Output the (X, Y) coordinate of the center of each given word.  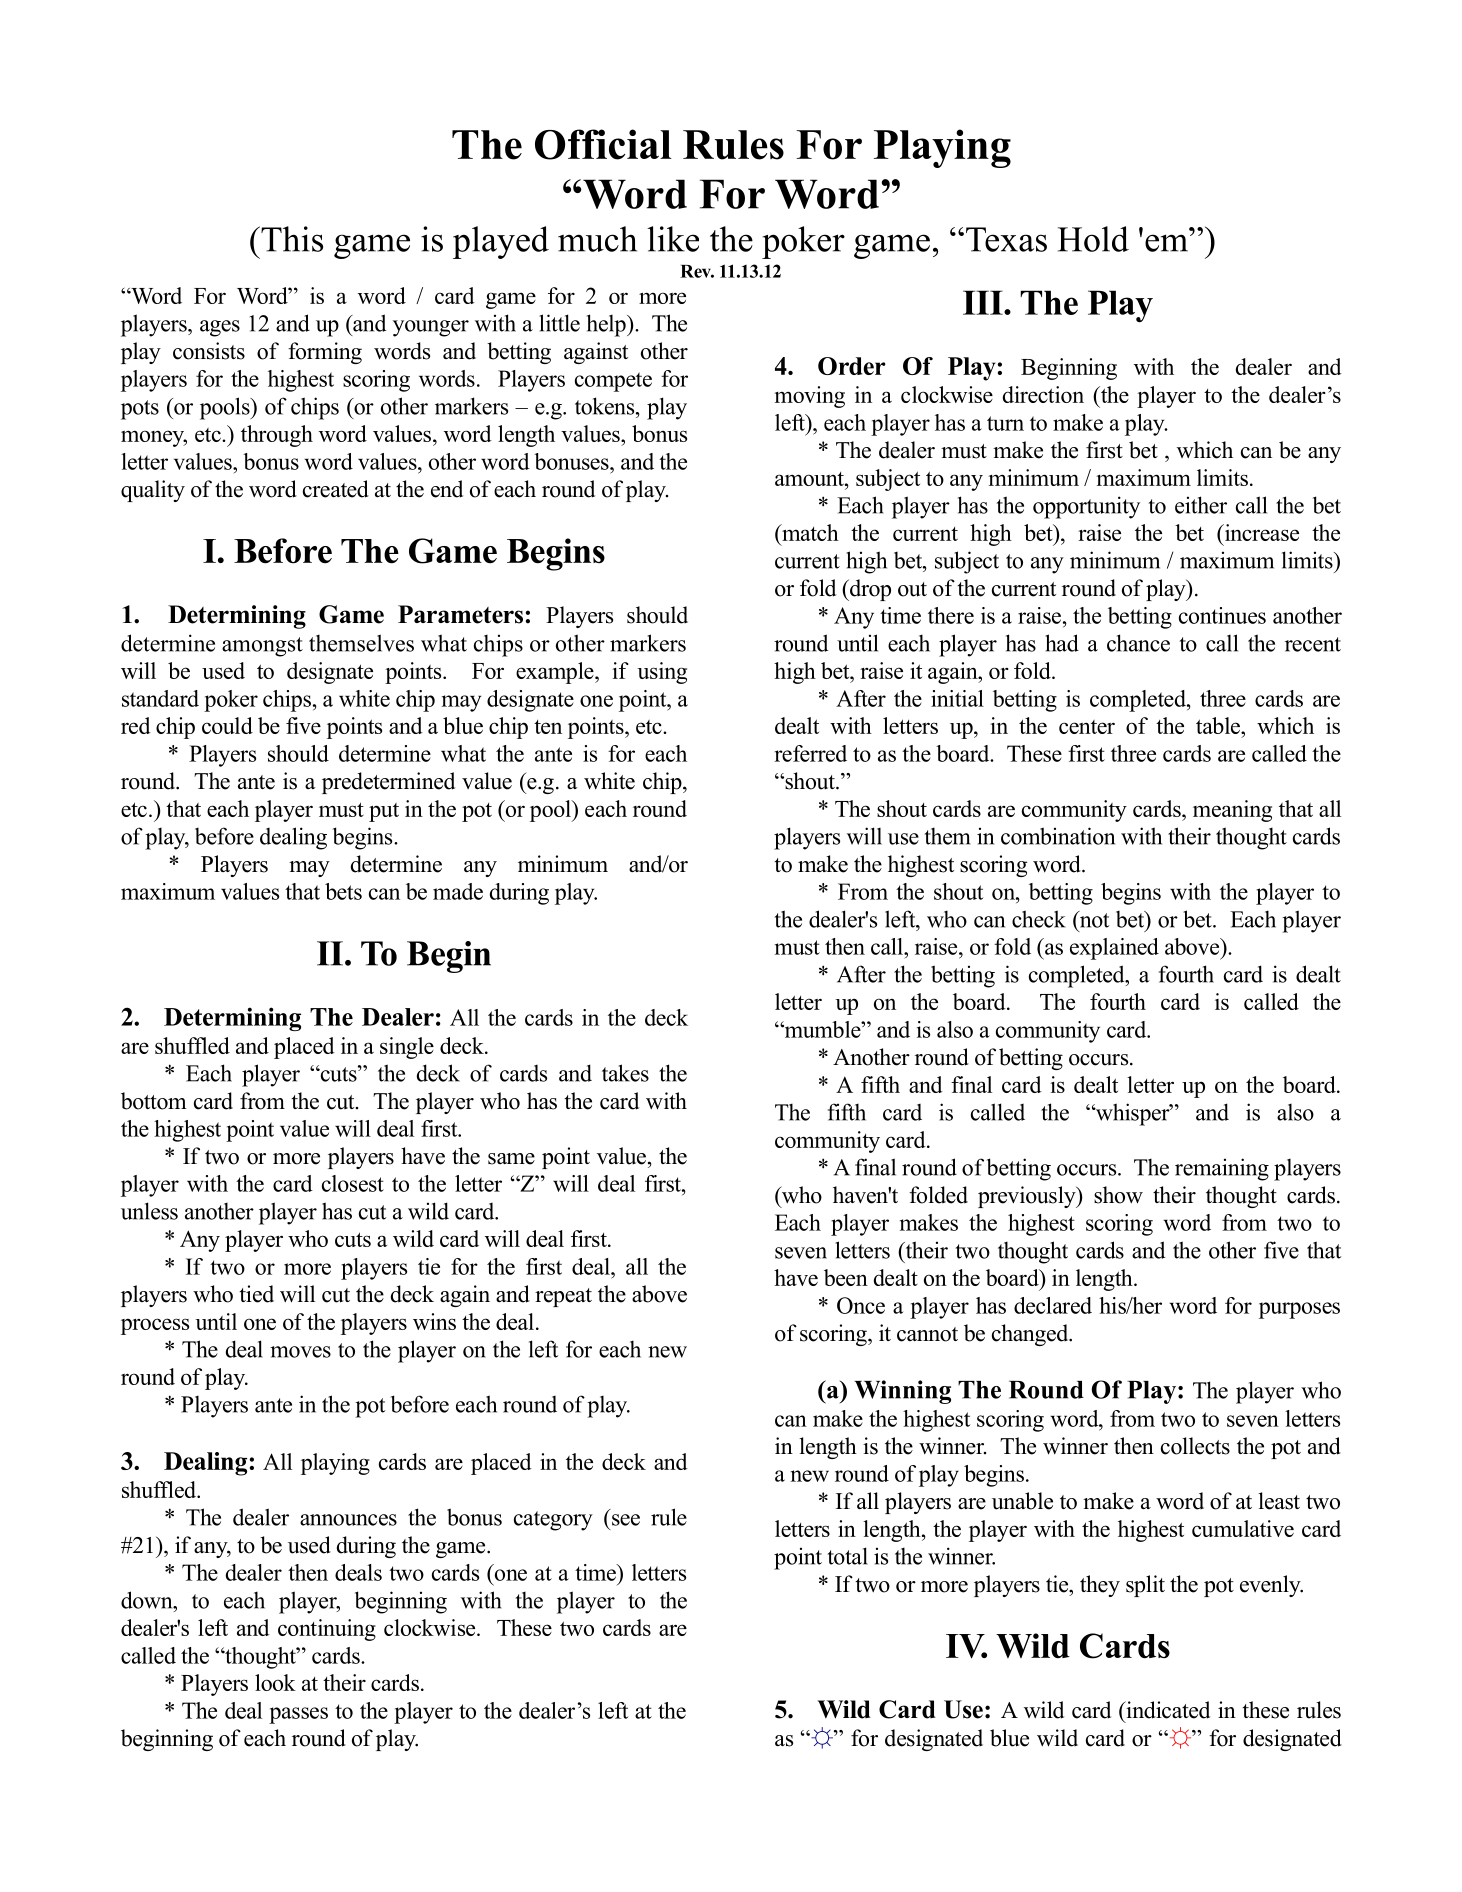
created (336, 489)
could (227, 725)
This (291, 239)
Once (861, 1305)
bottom (154, 1101)
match (809, 532)
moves (300, 1352)
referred (810, 753)
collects (1195, 1446)
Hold (1093, 239)
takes (625, 1073)
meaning (1232, 811)
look (275, 1682)
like (673, 239)
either (1201, 505)
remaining (1222, 1169)
